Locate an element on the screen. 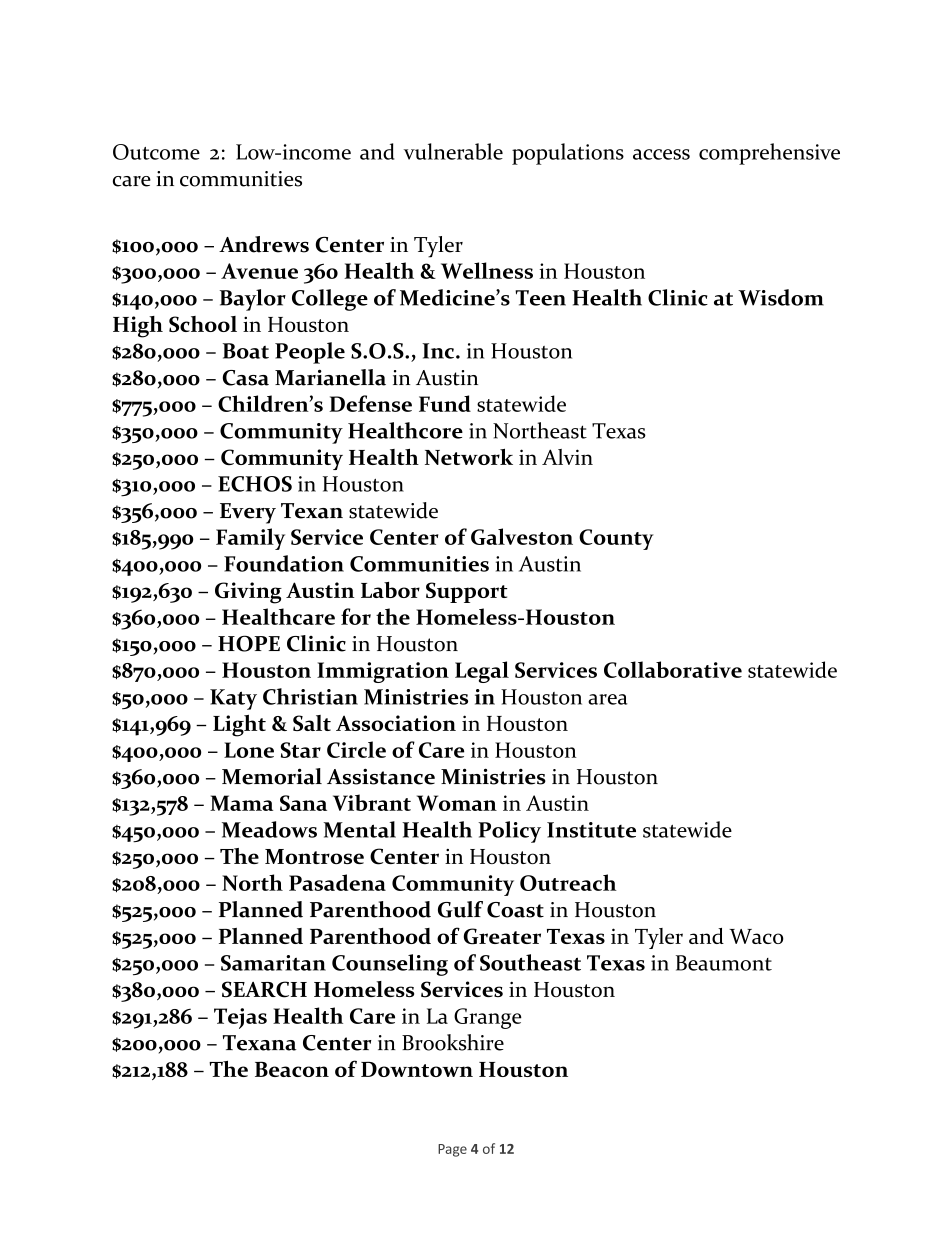 The width and height of the screenshot is (952, 1233). vulnerable is located at coordinates (453, 151).
